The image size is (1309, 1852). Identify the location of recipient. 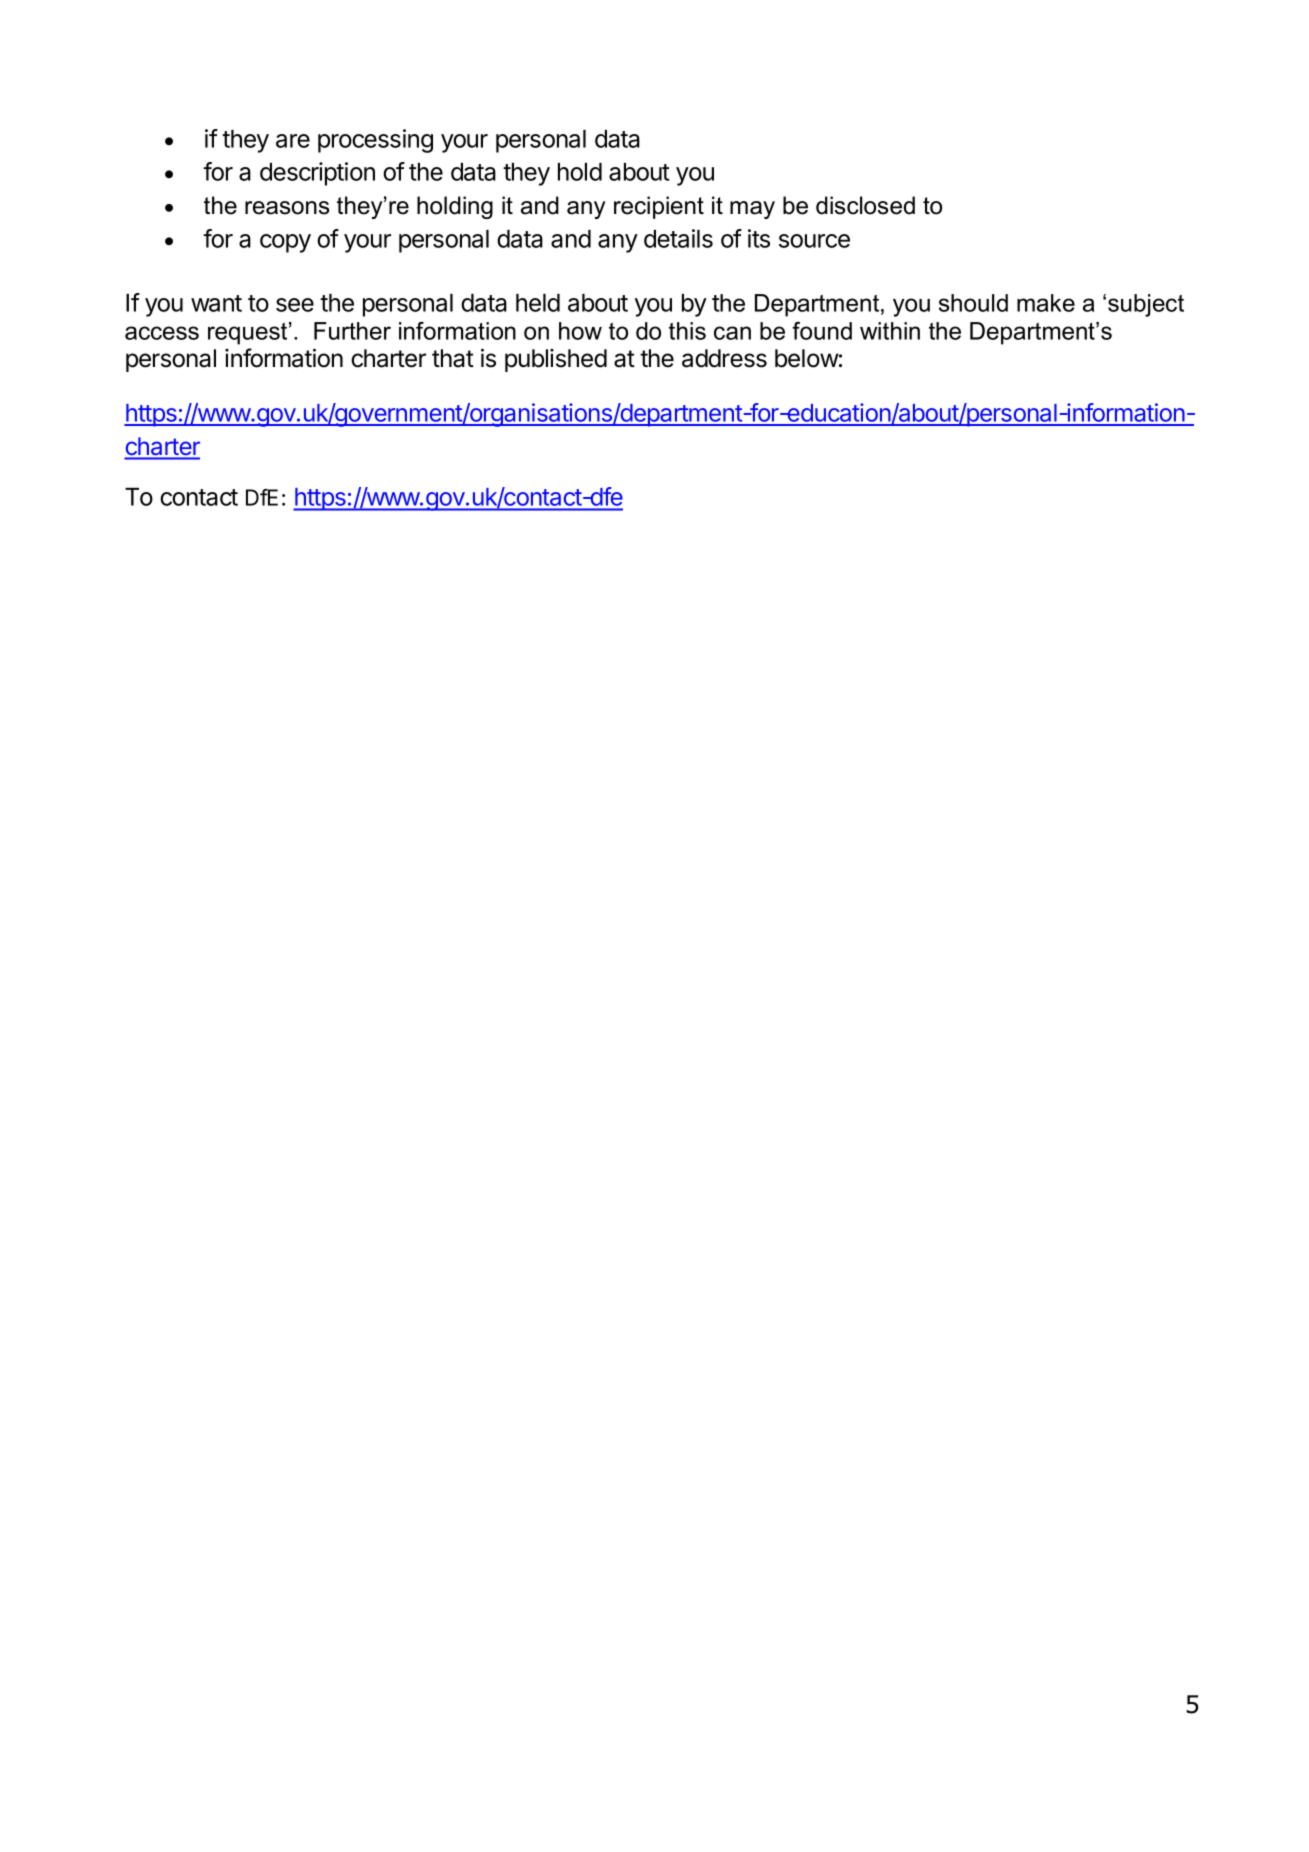
(659, 207).
